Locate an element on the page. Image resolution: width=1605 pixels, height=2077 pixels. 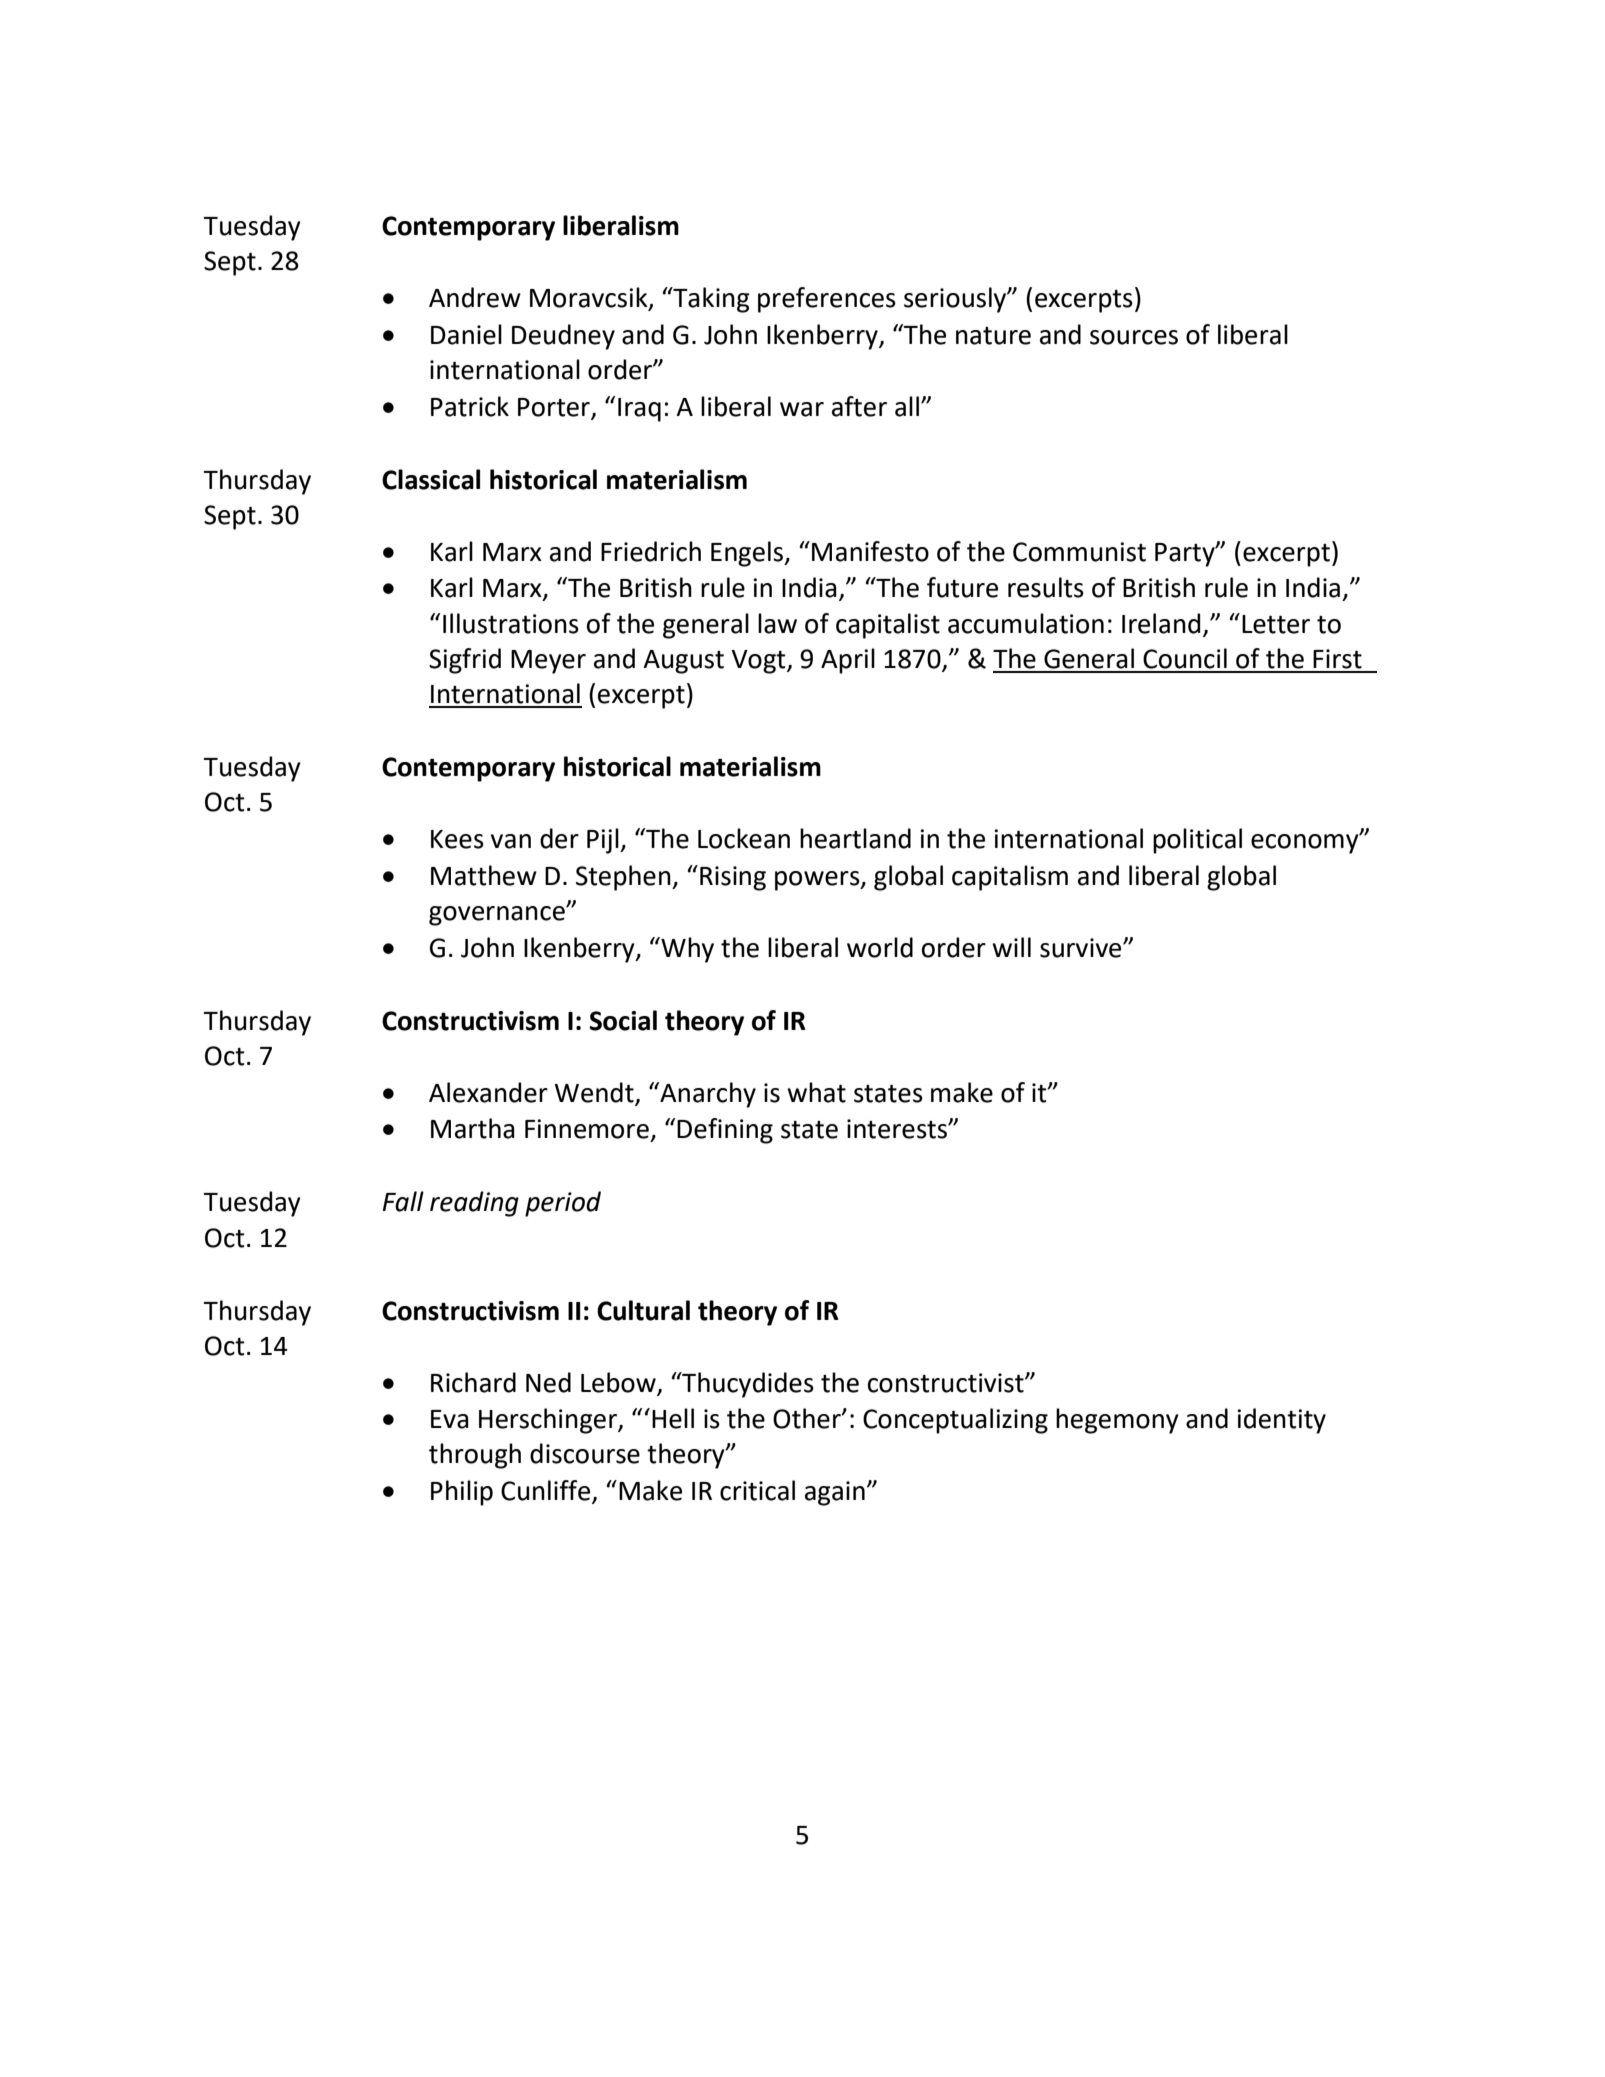
governance is located at coordinates (498, 916).
